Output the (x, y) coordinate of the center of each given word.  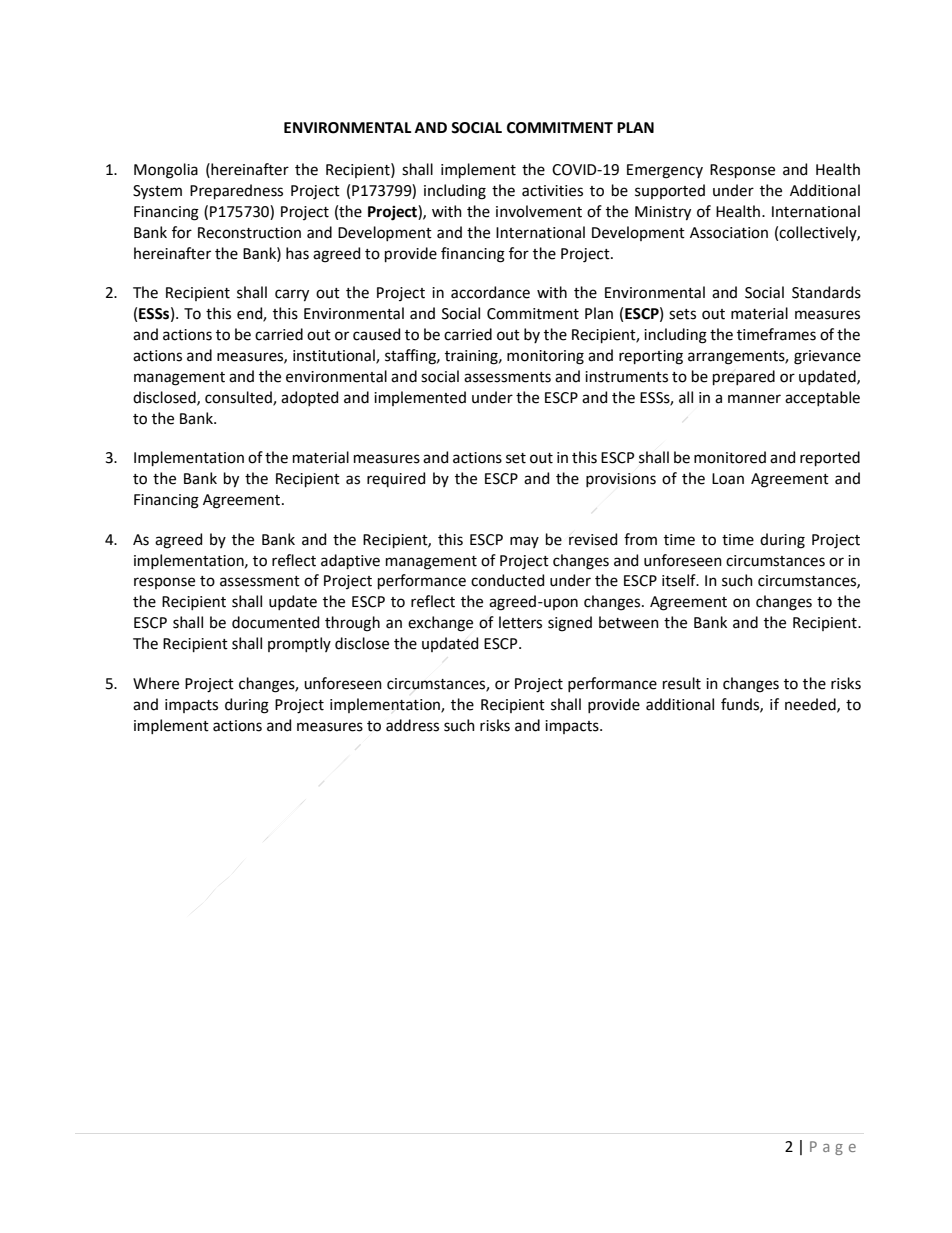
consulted (239, 398)
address (412, 725)
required (396, 479)
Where (156, 683)
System (157, 192)
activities (552, 191)
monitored (730, 457)
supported (670, 191)
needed (811, 705)
